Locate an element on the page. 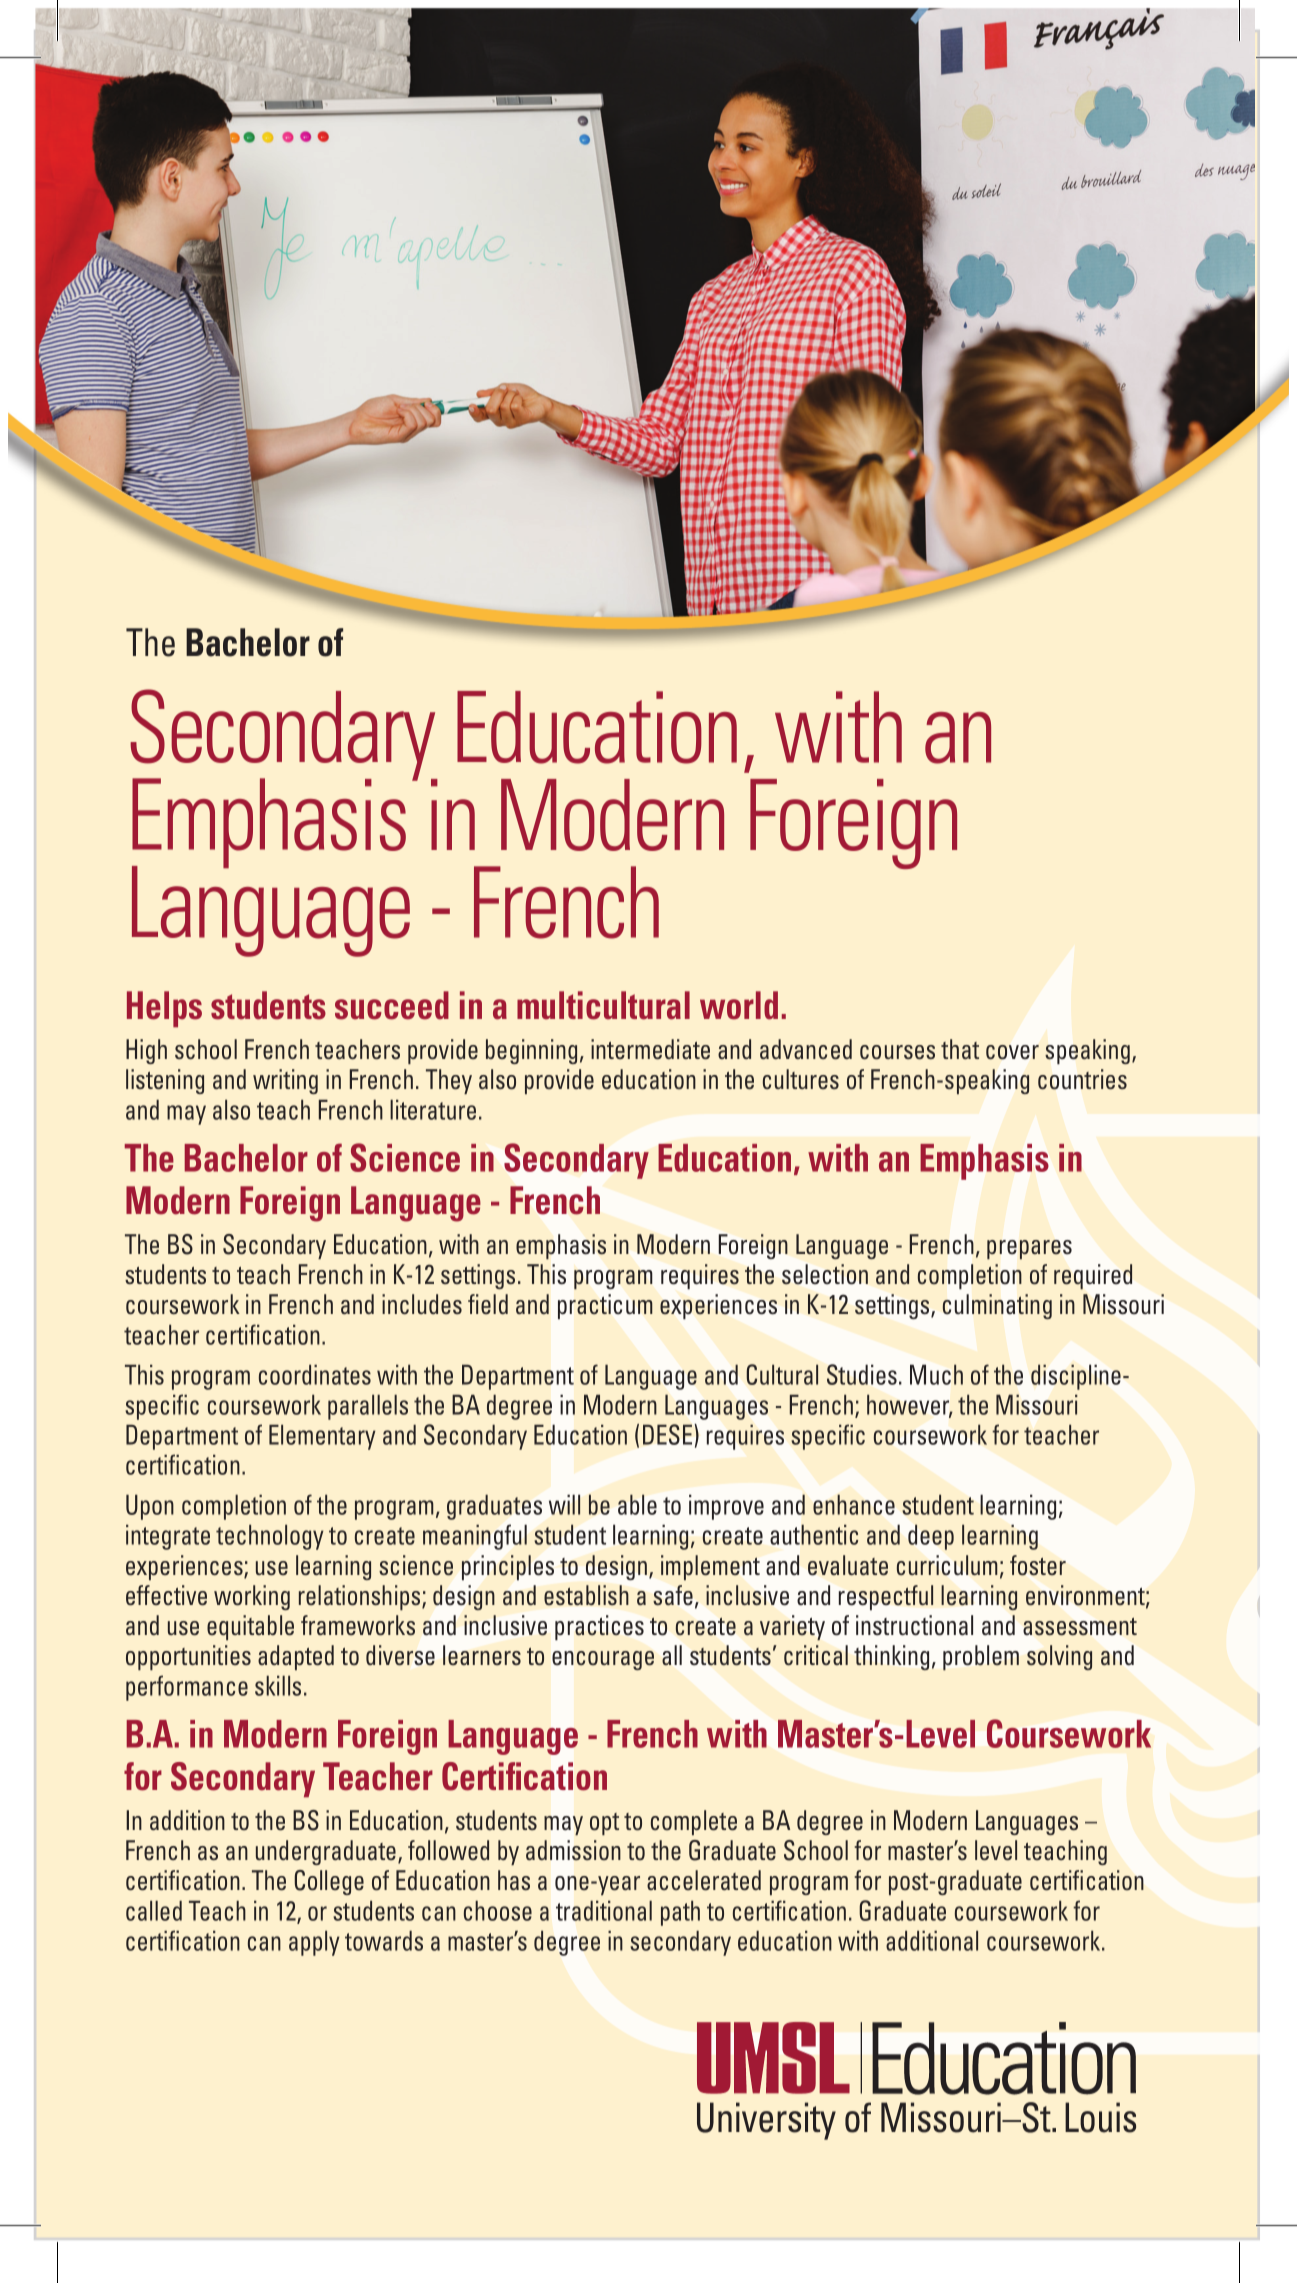  curriculum is located at coordinates (947, 1565).
